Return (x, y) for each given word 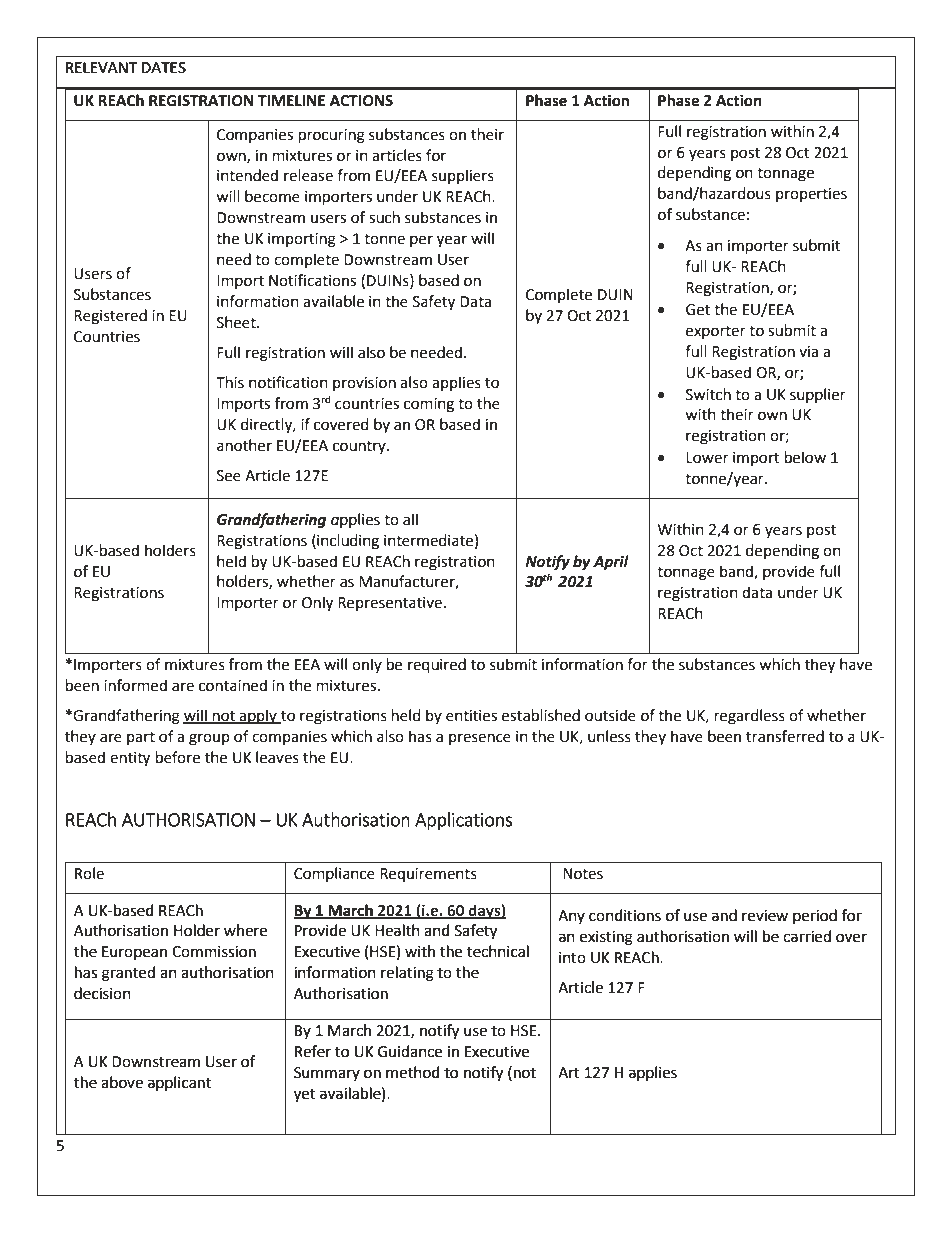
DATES (164, 68)
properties (811, 195)
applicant (179, 1083)
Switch (708, 394)
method (413, 1072)
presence (480, 739)
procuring (332, 136)
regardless (750, 717)
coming (429, 405)
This (230, 382)
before (178, 757)
